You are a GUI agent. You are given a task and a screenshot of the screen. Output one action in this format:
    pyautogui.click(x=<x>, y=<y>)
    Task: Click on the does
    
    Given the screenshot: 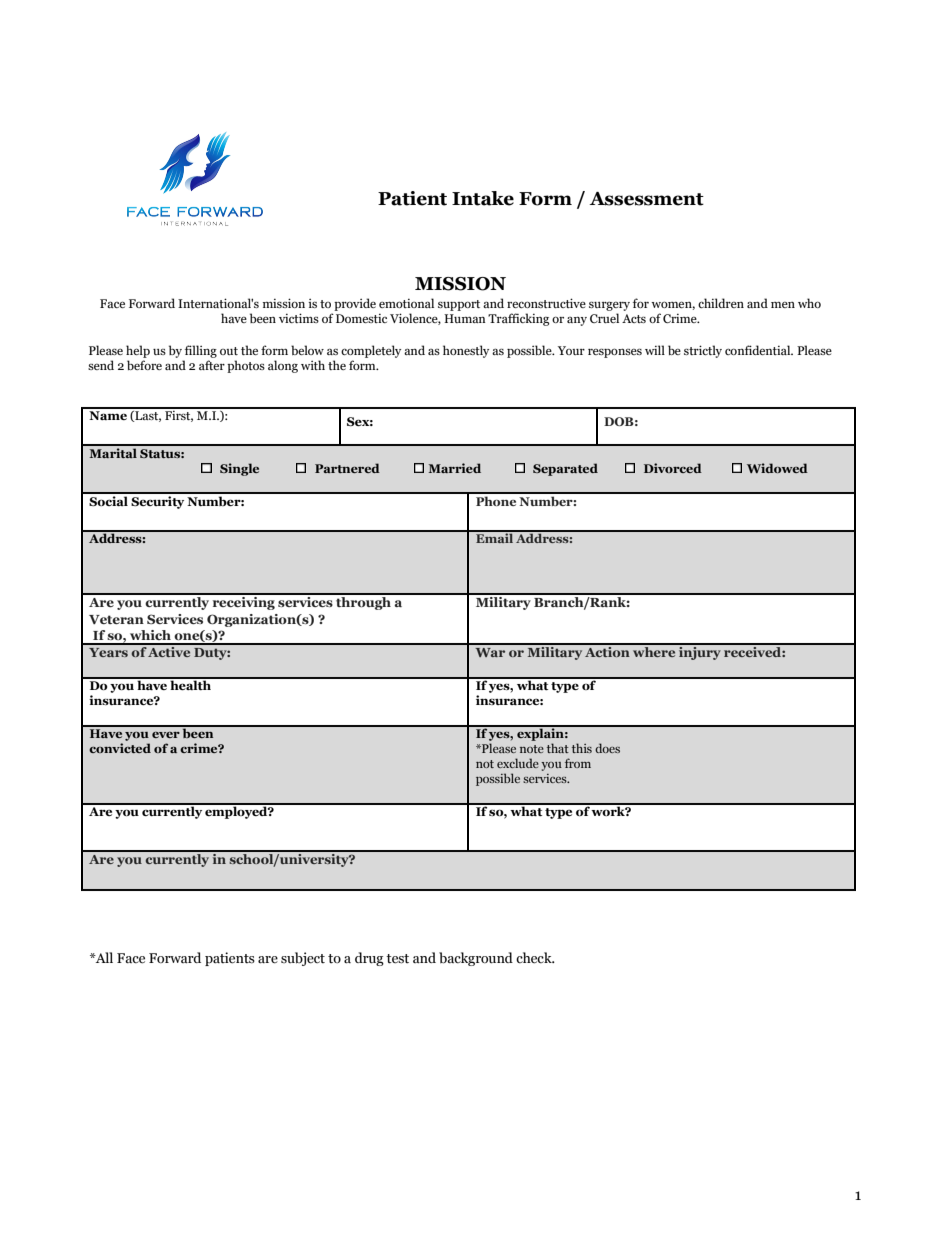 What is the action you would take?
    pyautogui.click(x=607, y=748)
